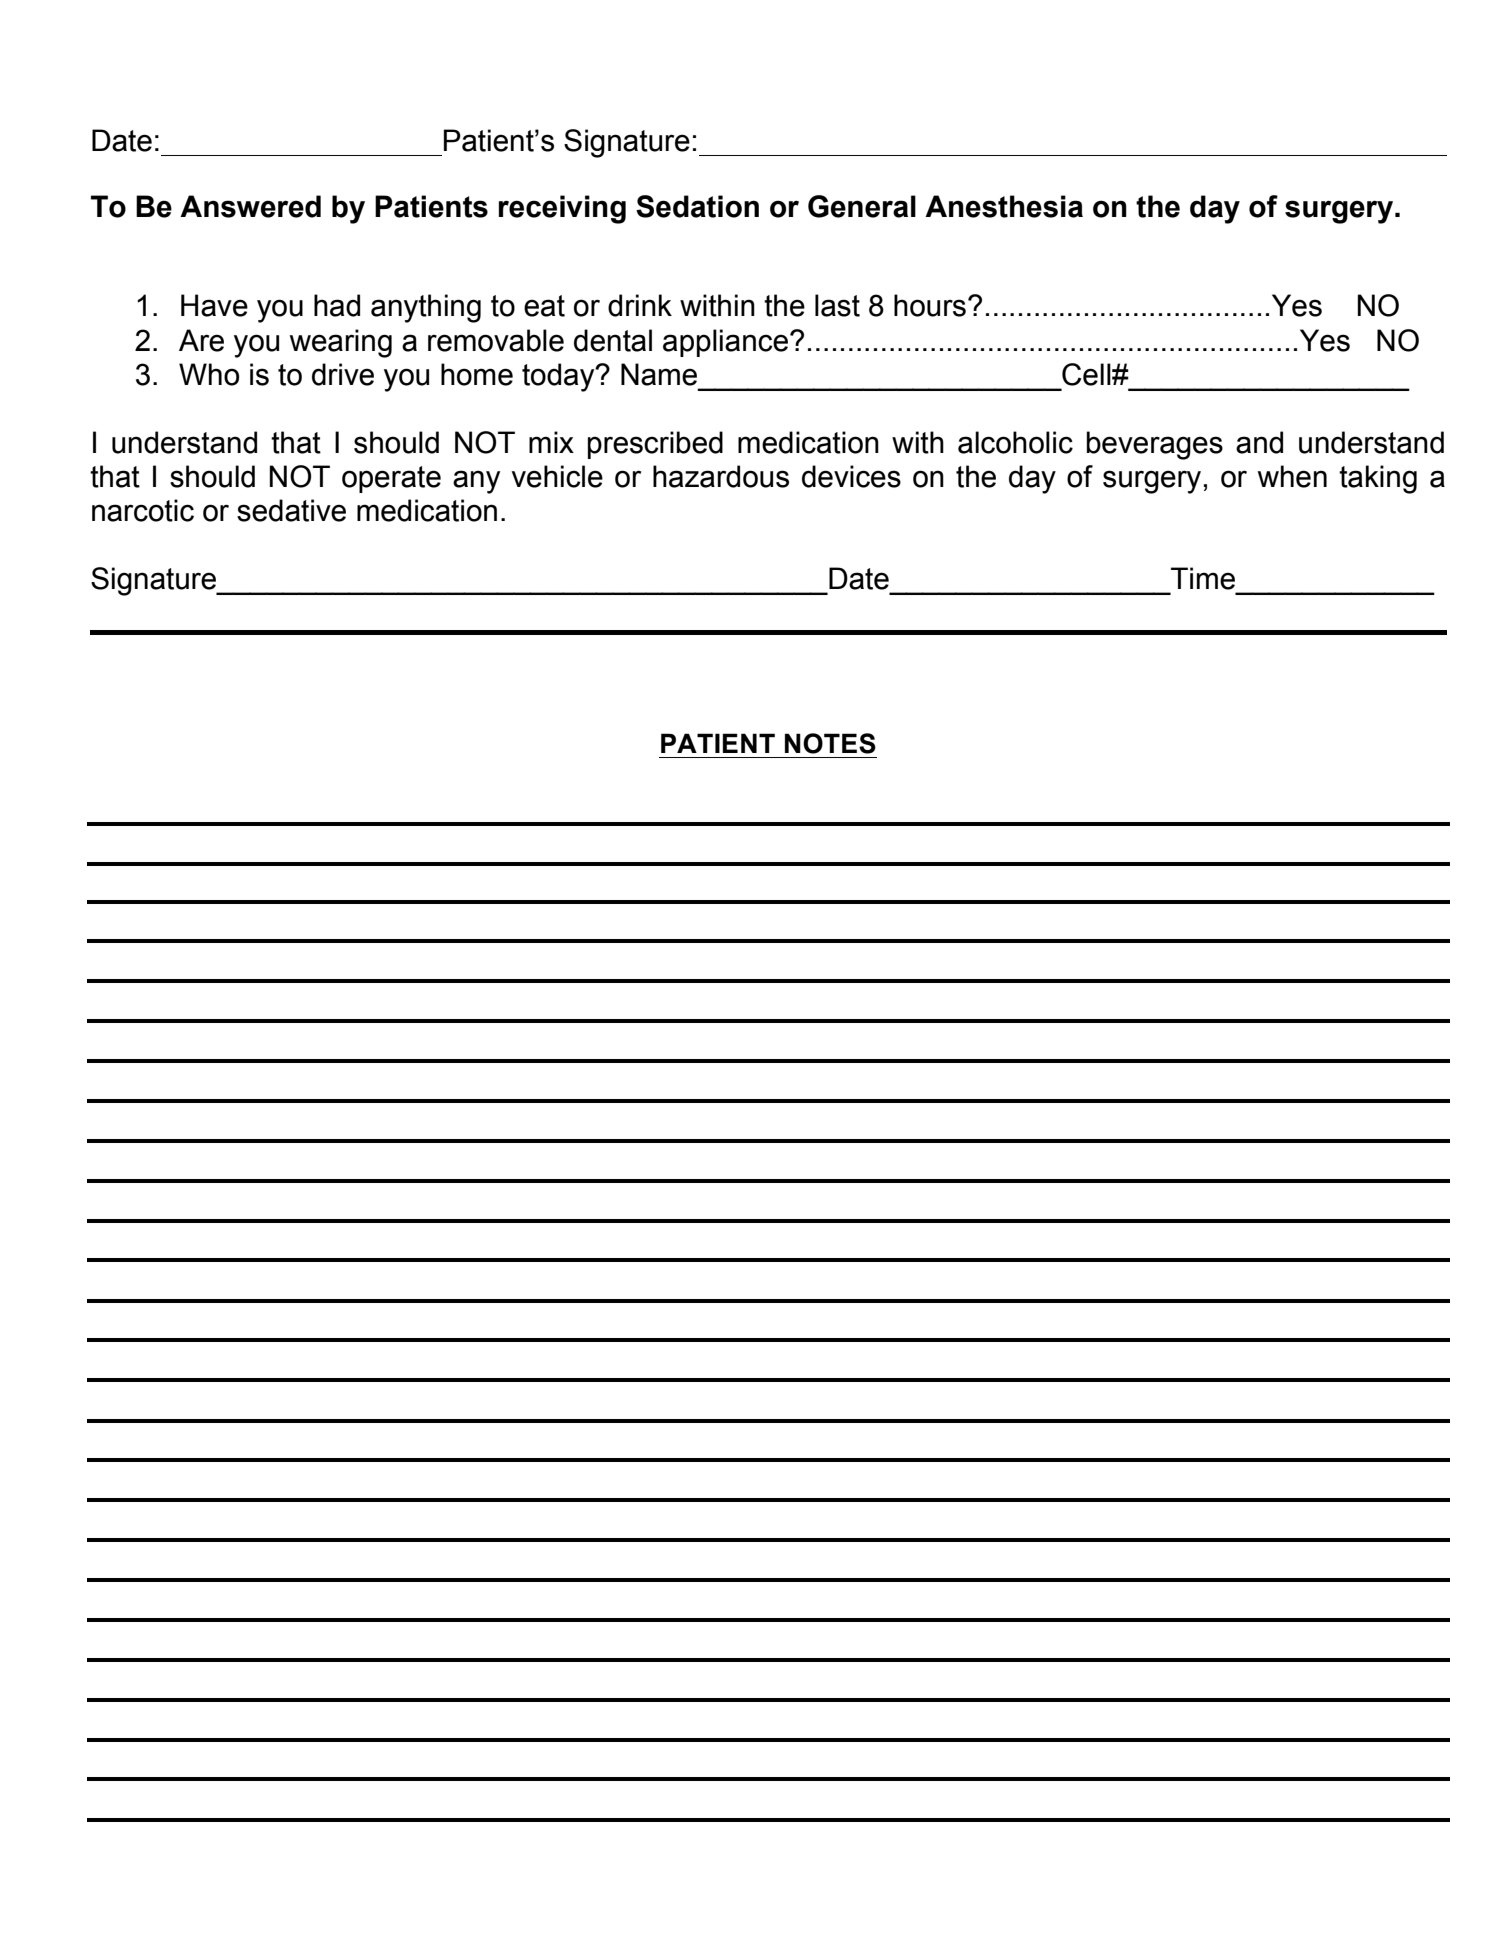 The width and height of the screenshot is (1512, 1957). What do you see at coordinates (1004, 206) in the screenshot?
I see `Anesthesia` at bounding box center [1004, 206].
